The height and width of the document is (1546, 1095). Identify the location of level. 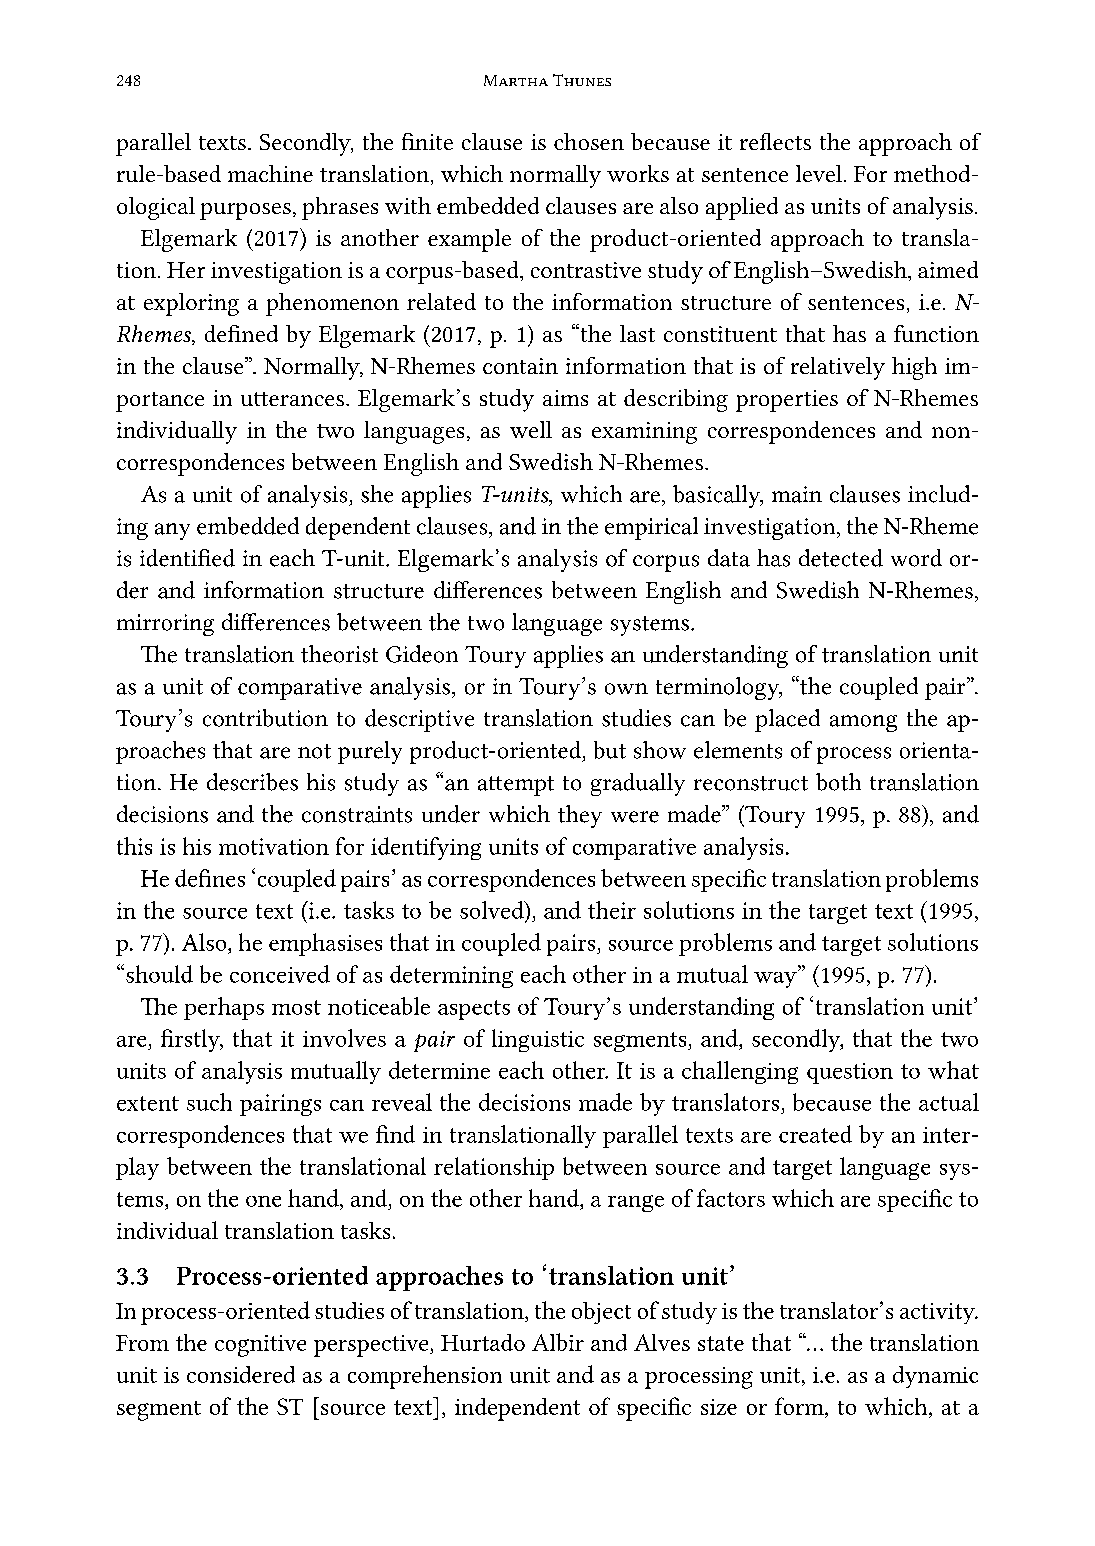
(820, 173).
